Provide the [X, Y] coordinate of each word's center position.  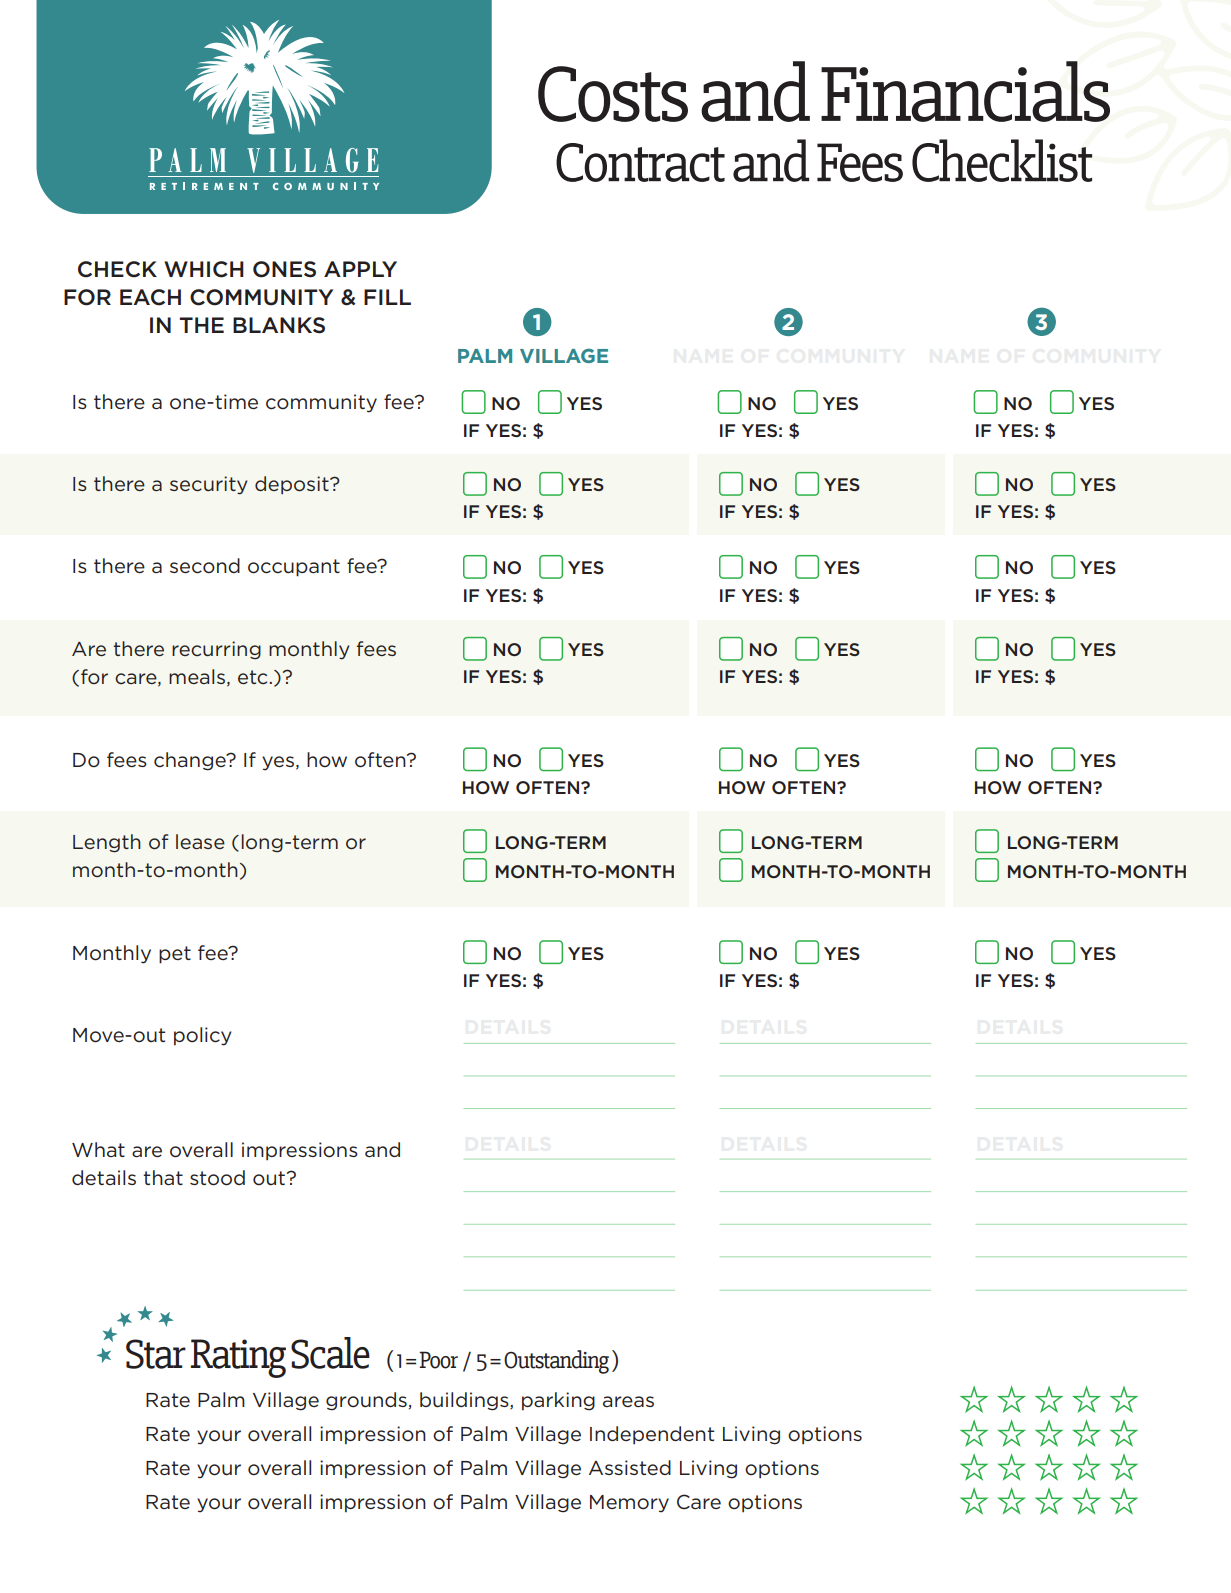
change [191, 761]
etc [252, 677]
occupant [294, 568]
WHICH [204, 269]
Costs [613, 94]
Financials [965, 91]
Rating [238, 1358]
